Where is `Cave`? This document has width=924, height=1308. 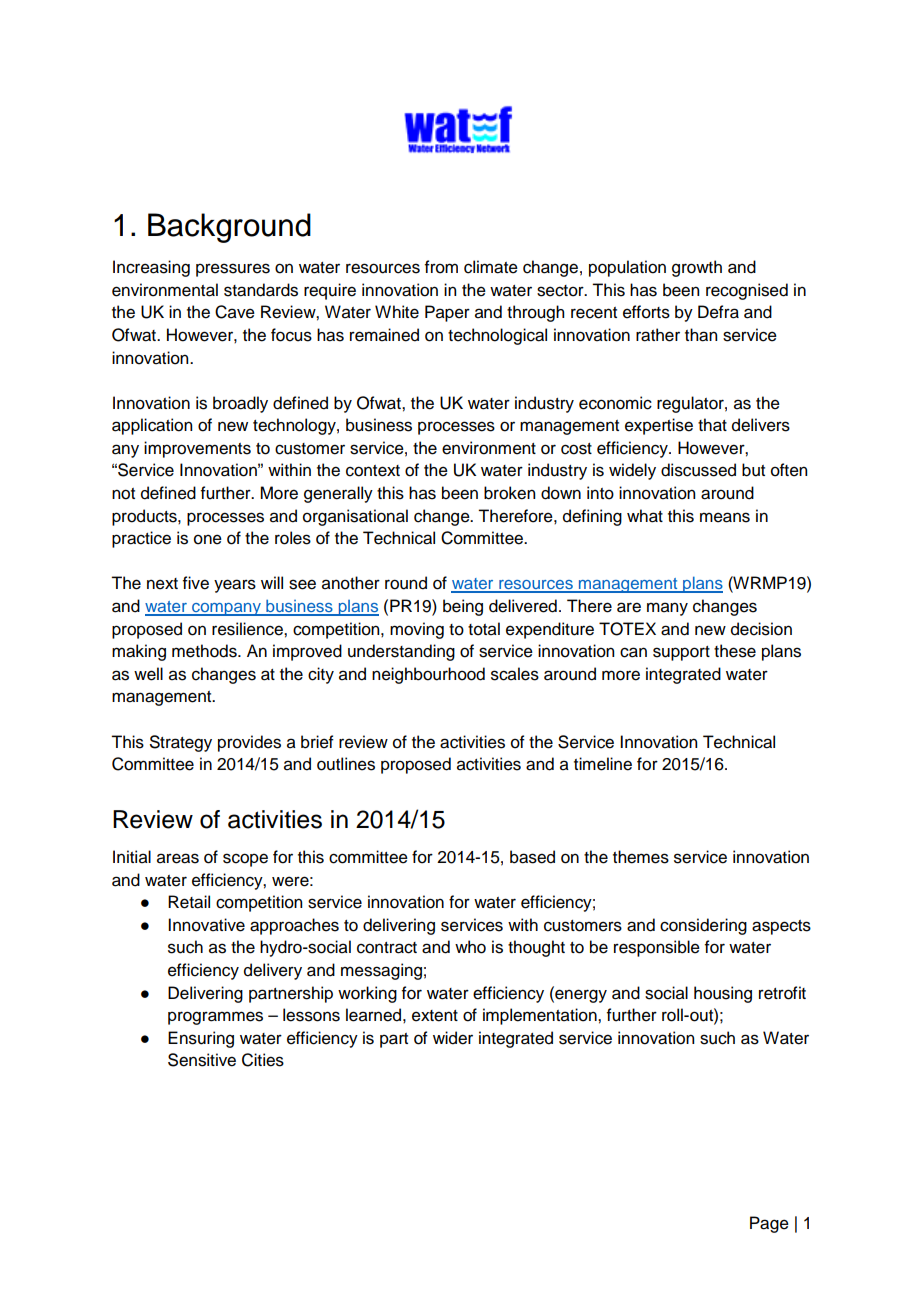 Cave is located at coordinates (235, 312).
